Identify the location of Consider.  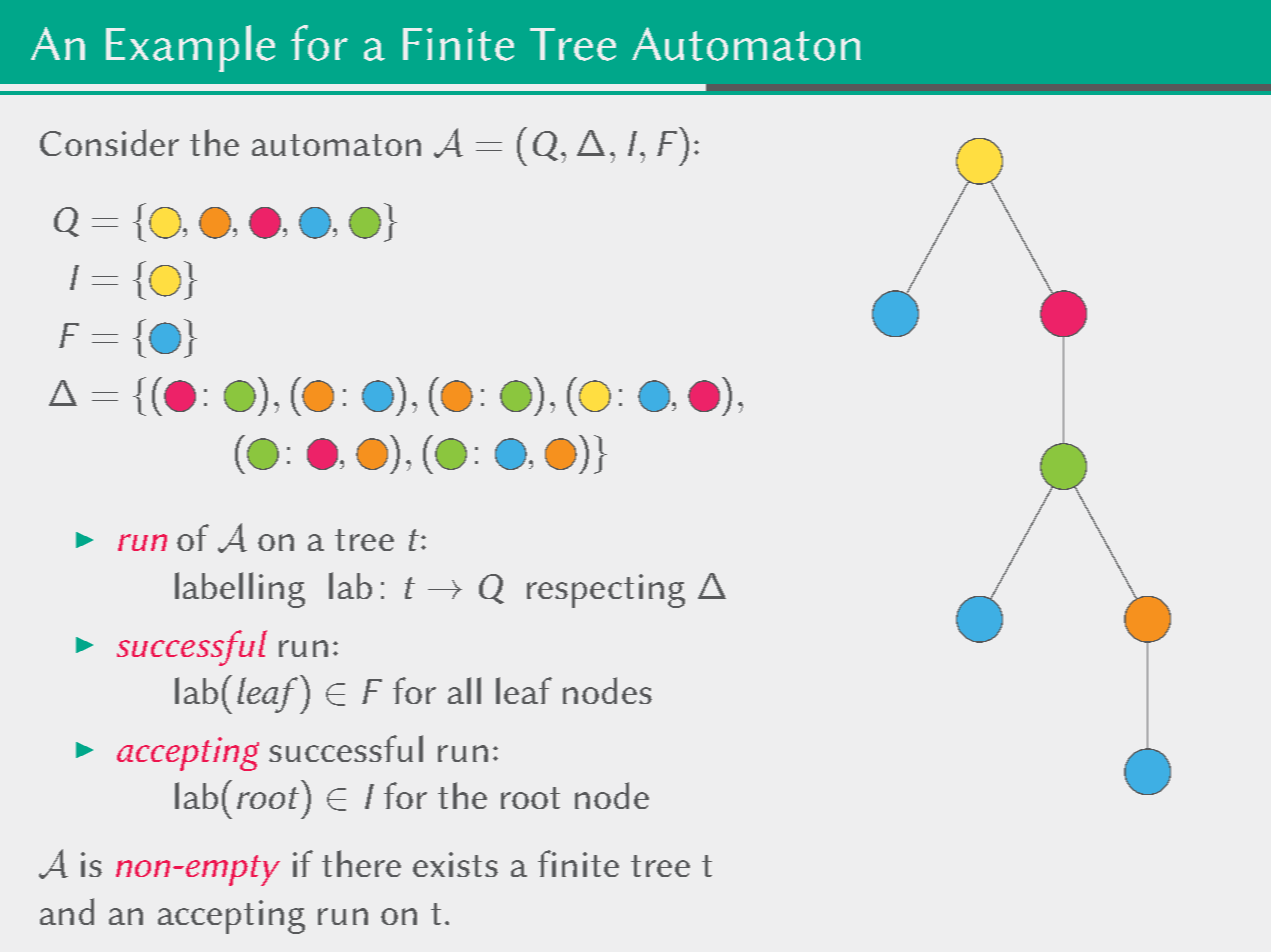
(109, 142).
